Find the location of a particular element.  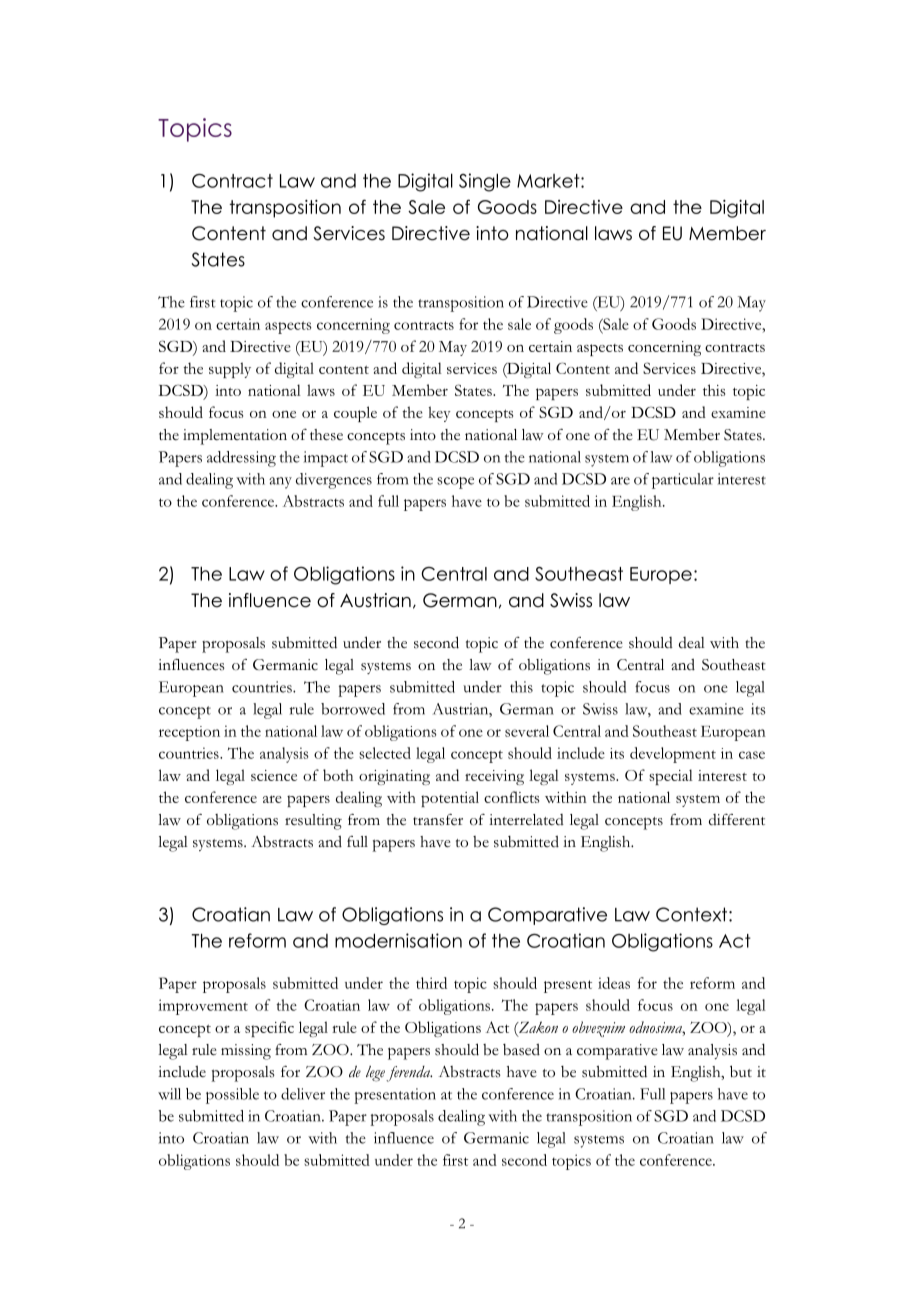

special is located at coordinates (671, 777).
